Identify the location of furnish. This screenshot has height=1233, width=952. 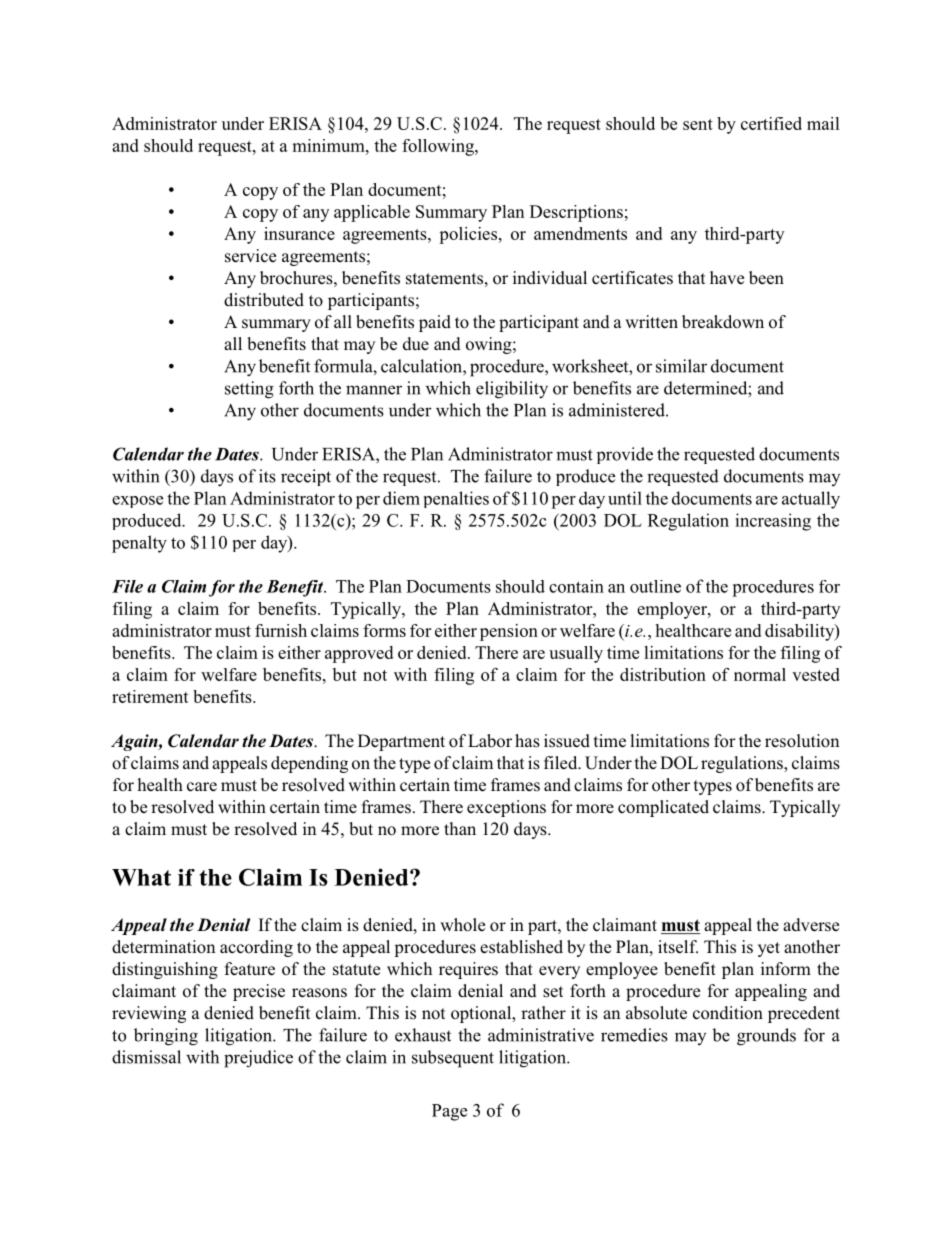
(281, 630).
